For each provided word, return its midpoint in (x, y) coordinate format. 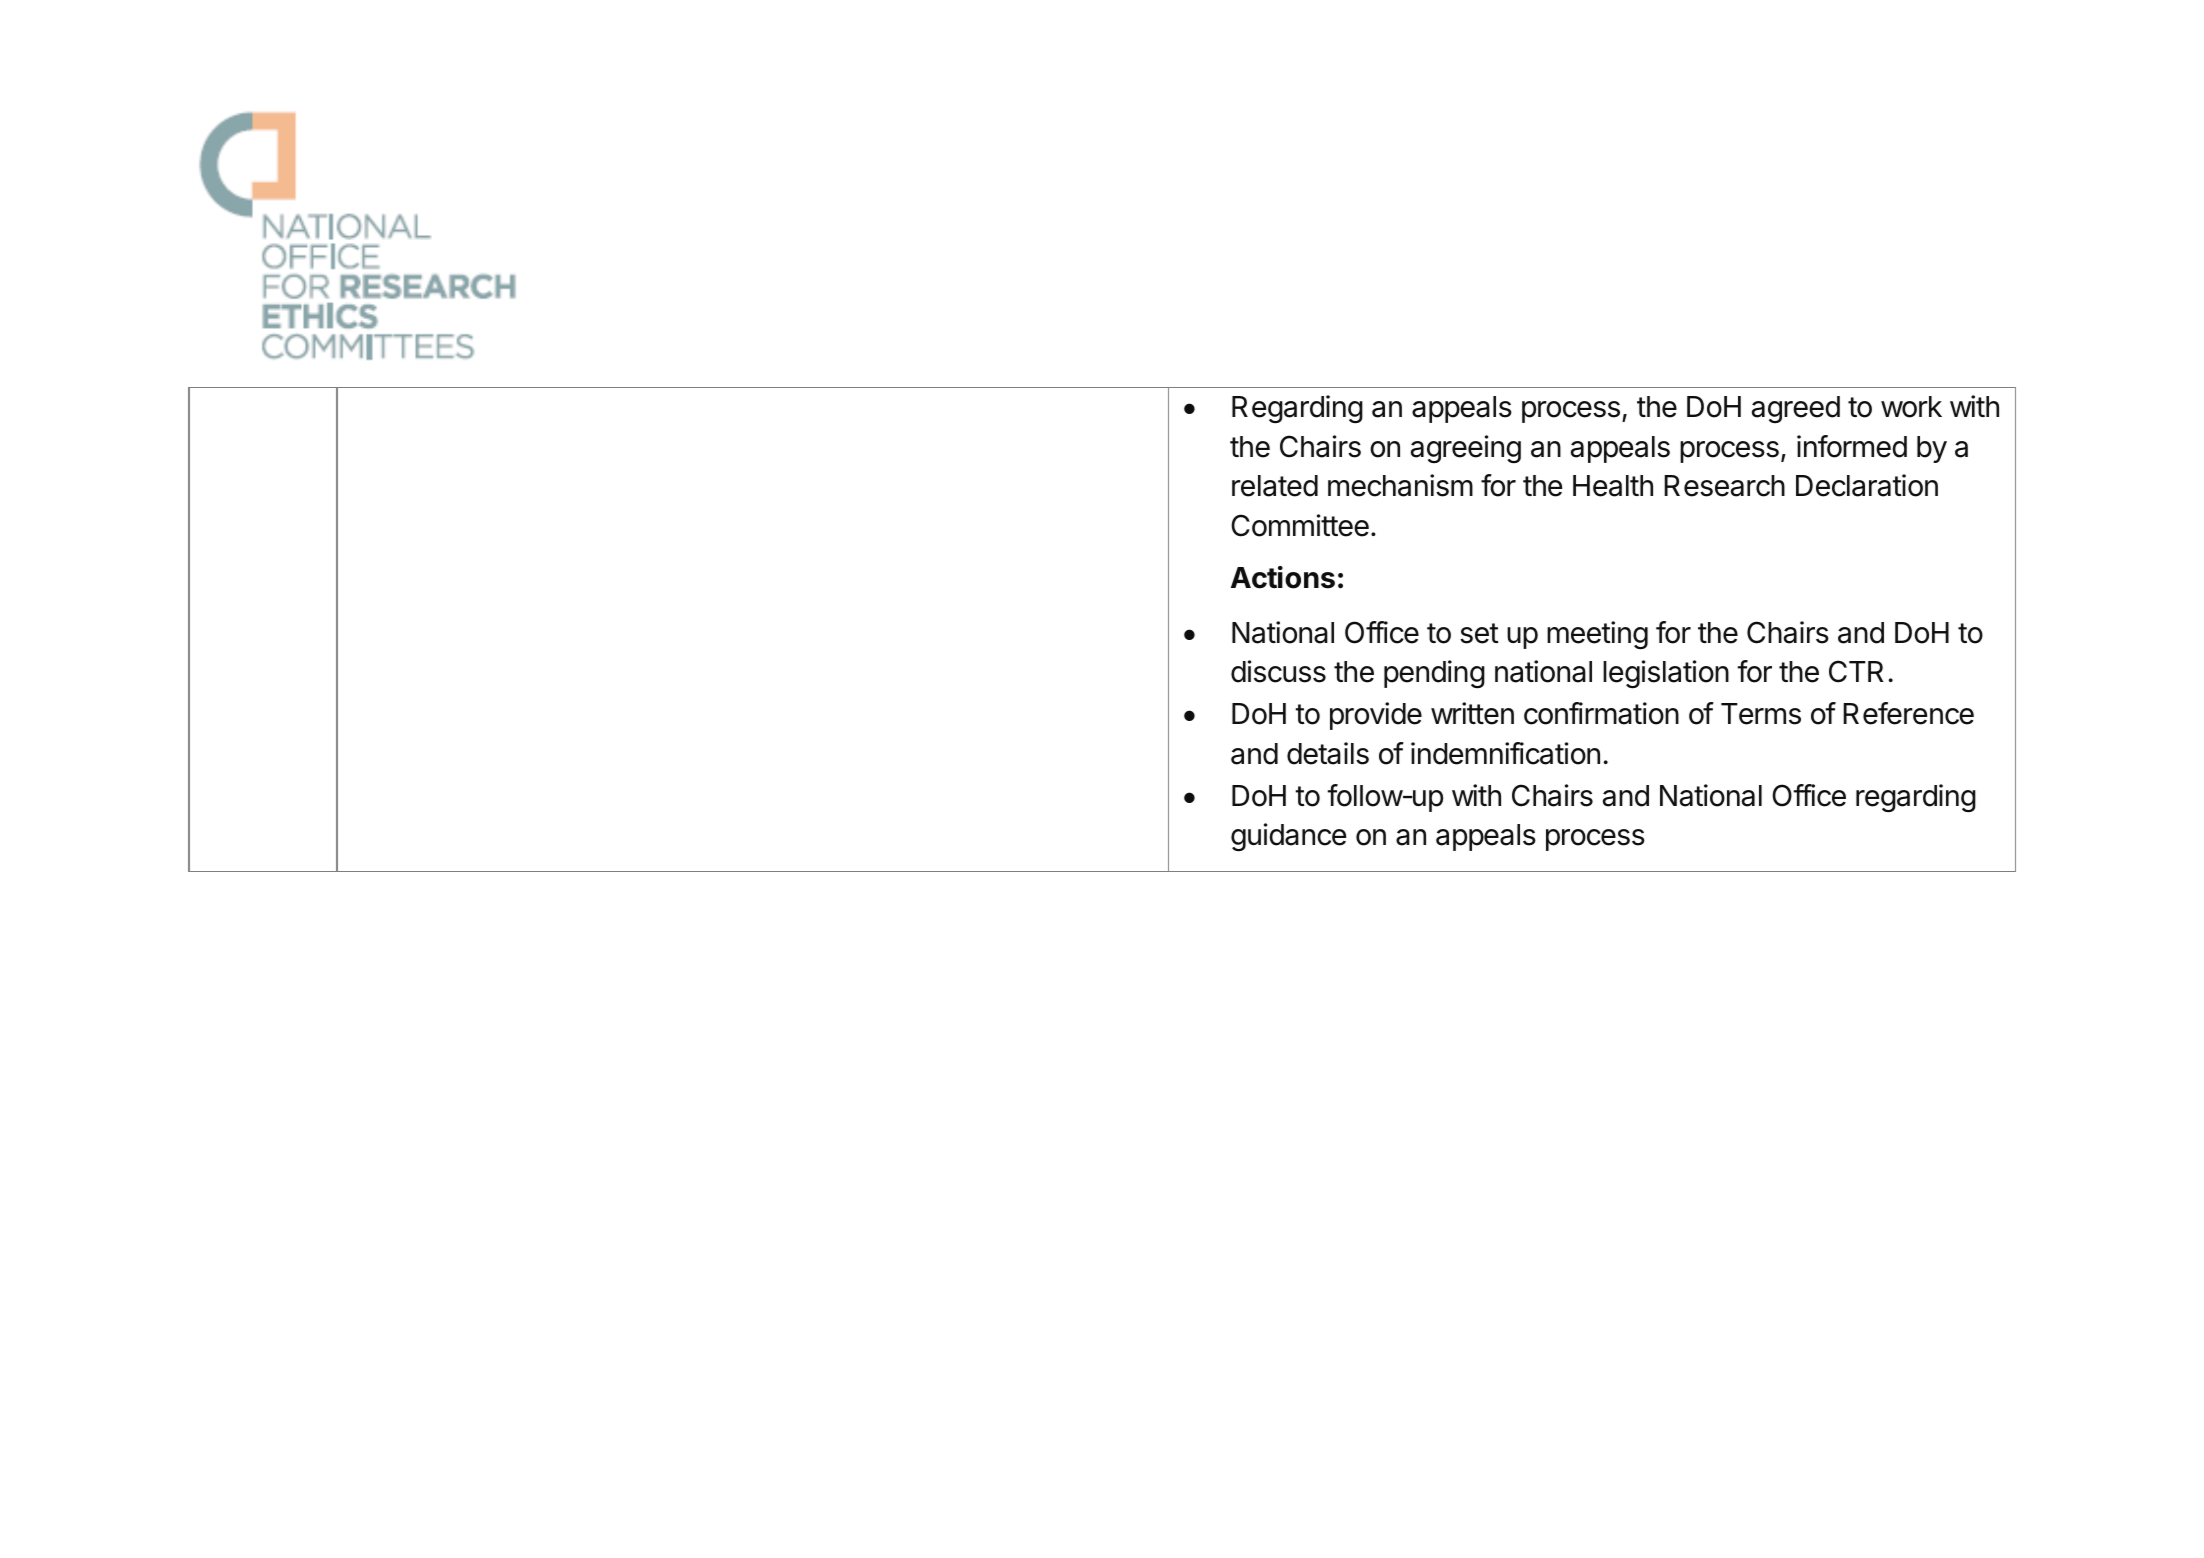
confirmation (1601, 713)
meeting (1597, 635)
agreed (1796, 409)
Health (1613, 486)
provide (1376, 716)
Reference (1908, 713)
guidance (1288, 837)
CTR (1856, 671)
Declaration (1867, 485)
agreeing (1466, 449)
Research (1724, 486)
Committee (1300, 525)
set (1479, 633)
